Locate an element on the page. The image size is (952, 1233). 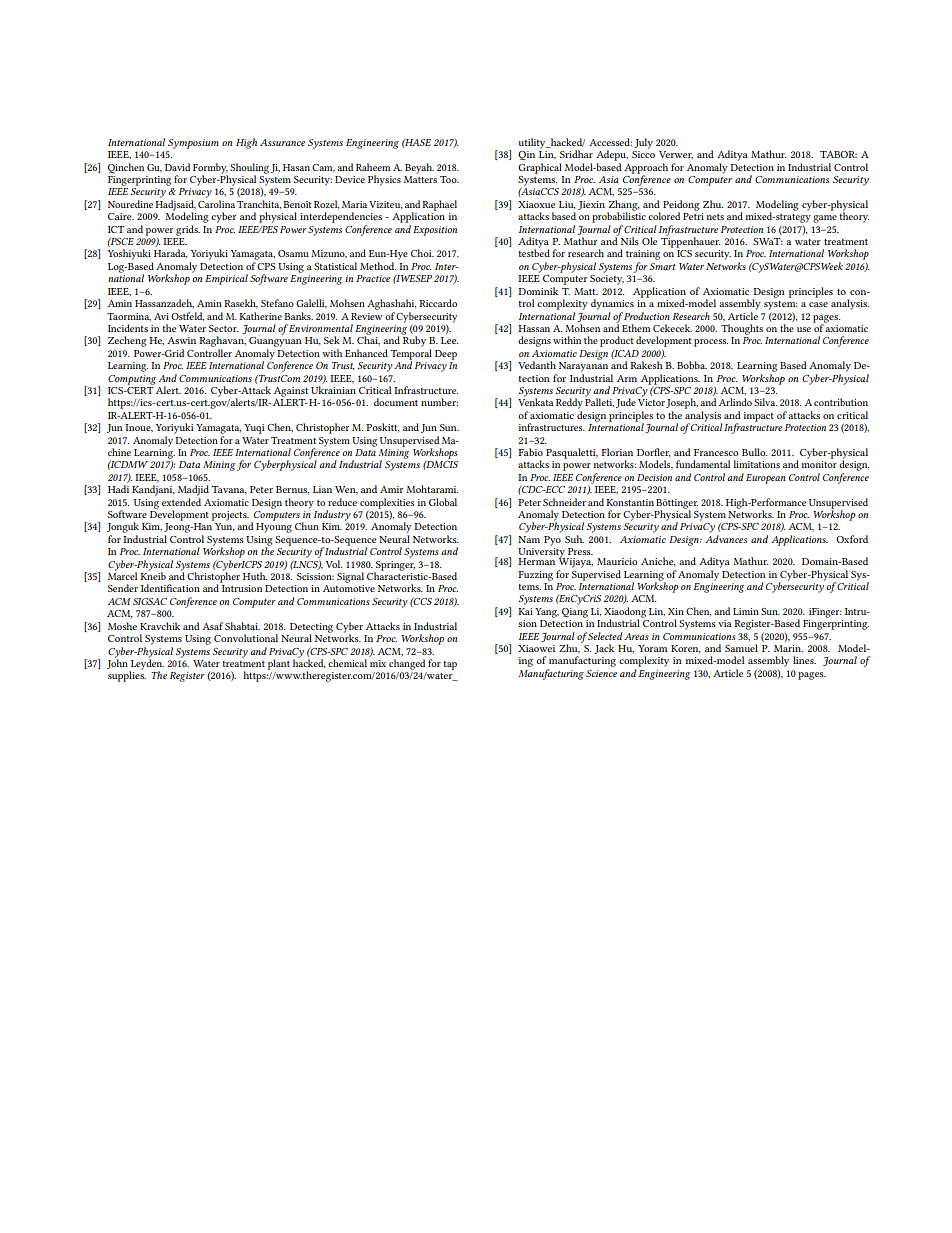
tap is located at coordinates (450, 665).
